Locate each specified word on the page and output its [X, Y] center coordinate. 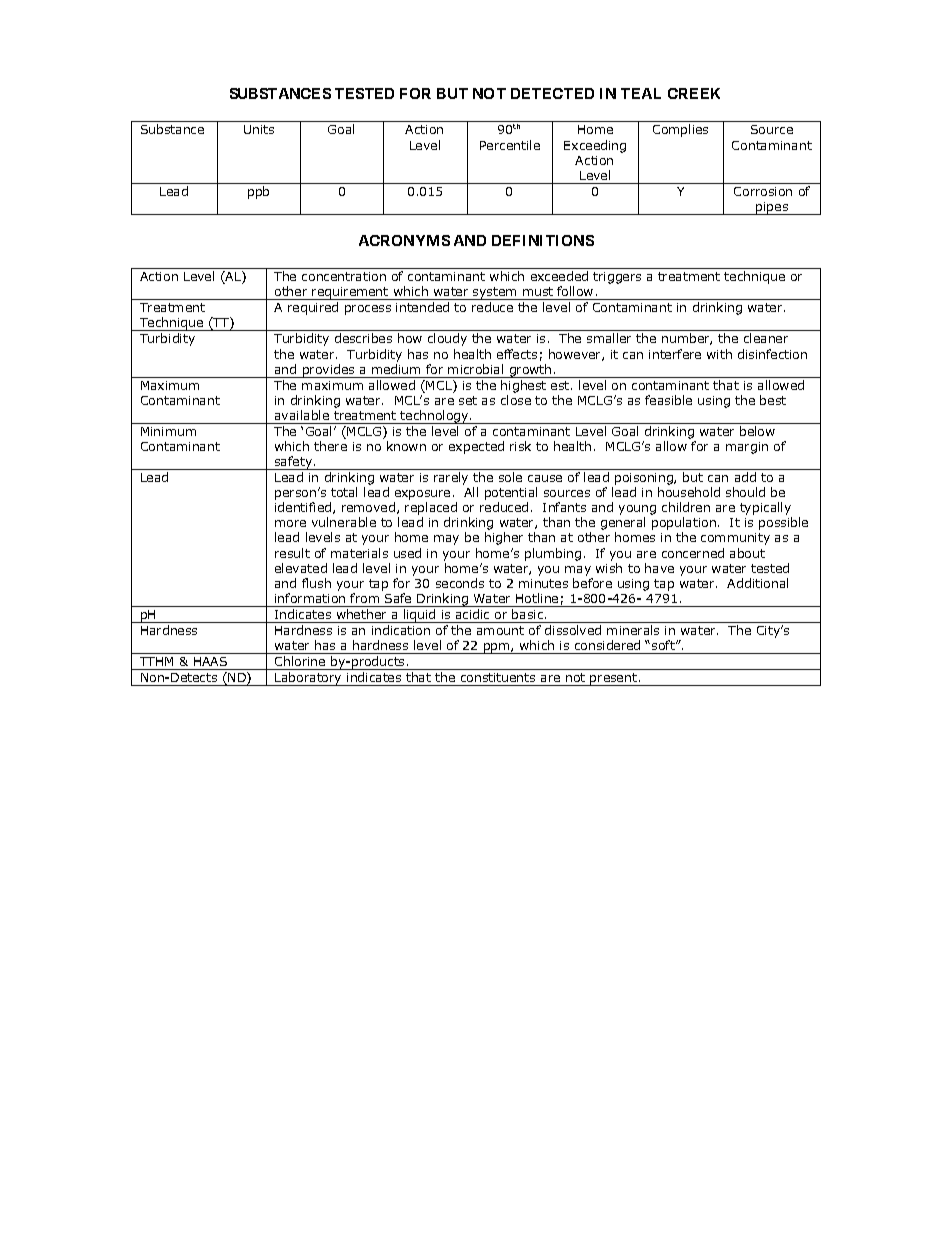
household [689, 492]
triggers [617, 278]
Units [259, 129]
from [364, 598]
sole [510, 477]
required [313, 308]
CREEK [694, 93]
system [495, 293]
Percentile [510, 145]
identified [304, 508]
